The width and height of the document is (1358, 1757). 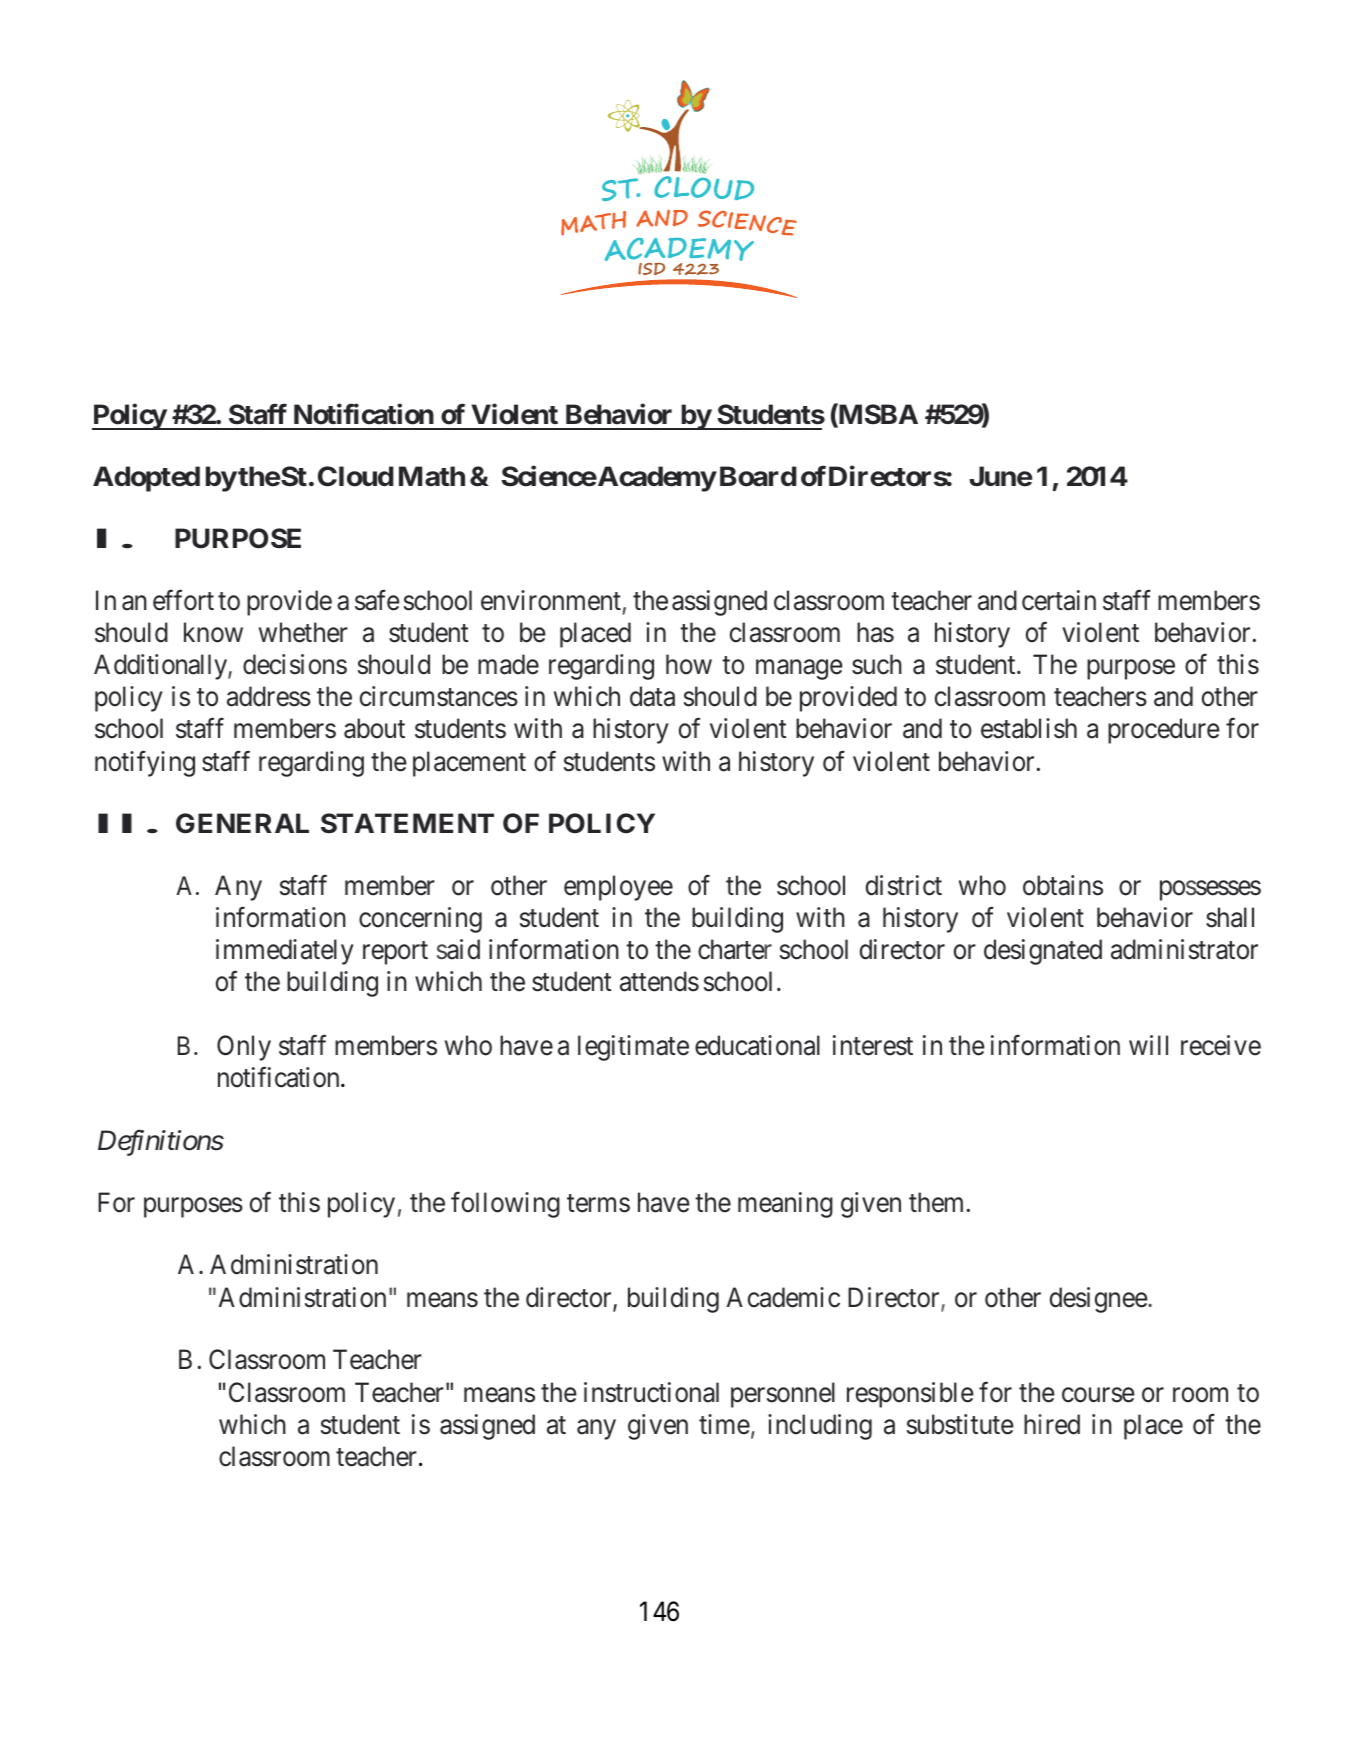 What do you see at coordinates (936, 1202) in the document?
I see `them` at bounding box center [936, 1202].
